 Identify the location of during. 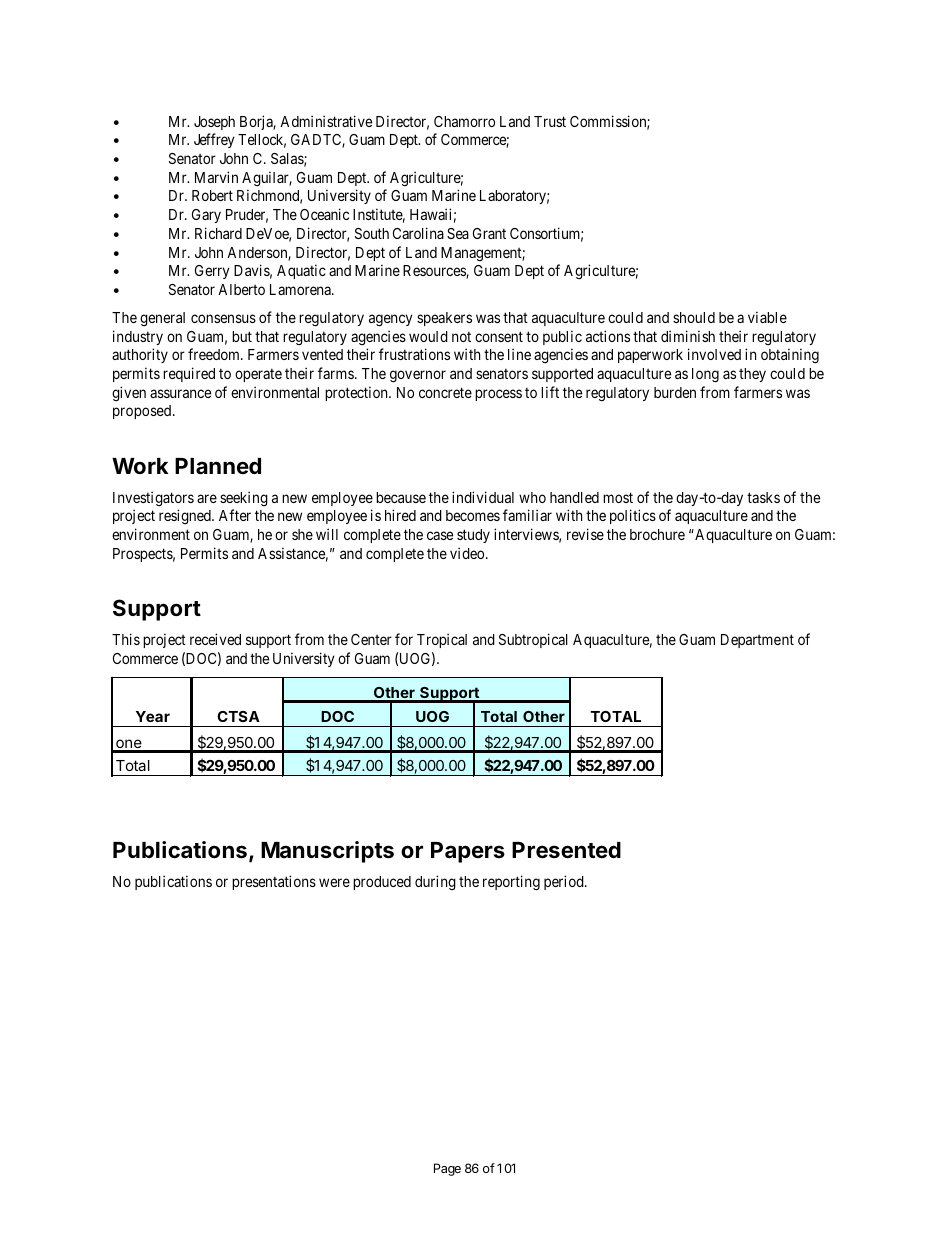
(435, 883).
